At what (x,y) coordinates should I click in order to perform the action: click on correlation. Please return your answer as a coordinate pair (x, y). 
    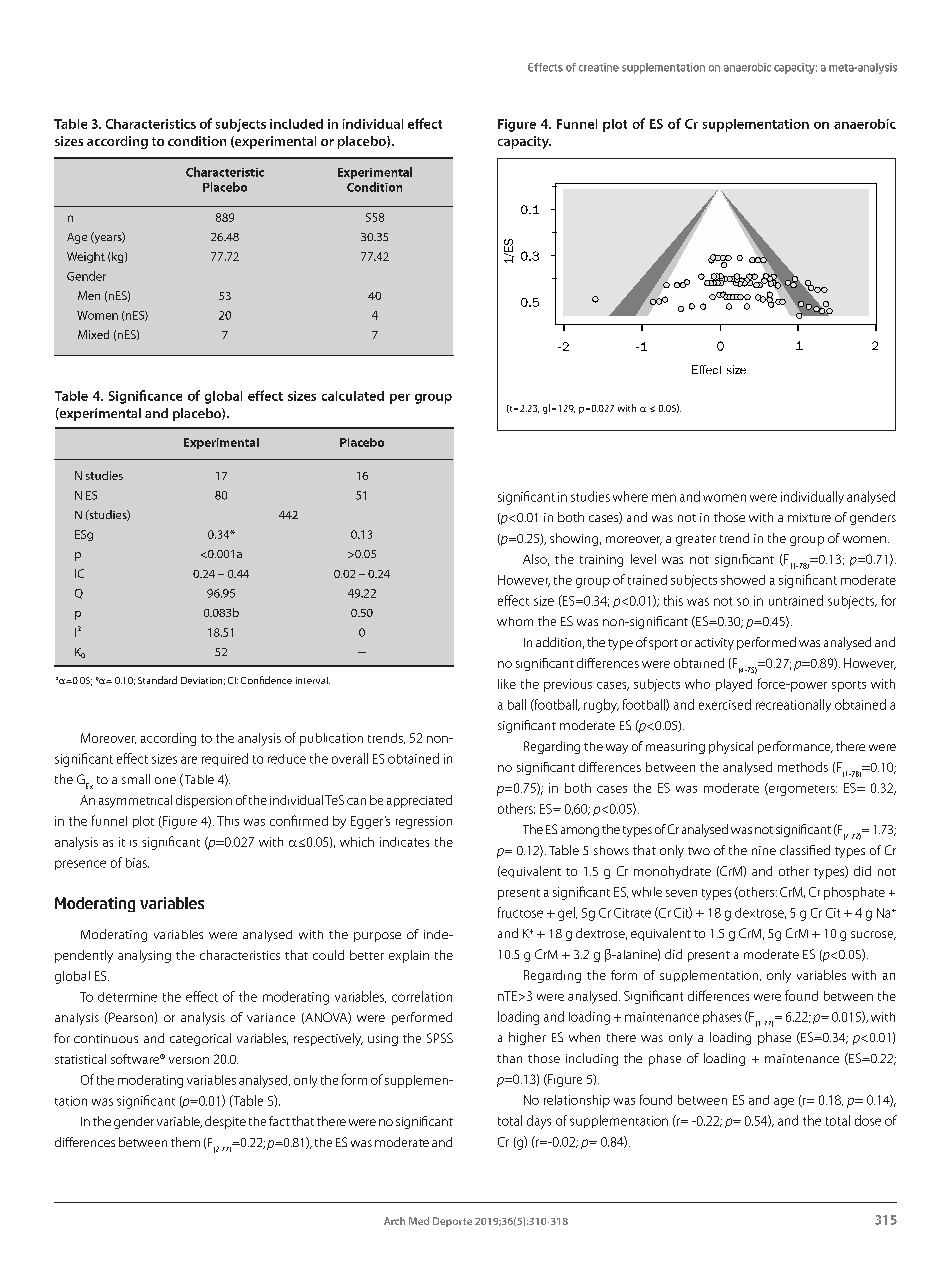
    Looking at the image, I should click on (422, 996).
